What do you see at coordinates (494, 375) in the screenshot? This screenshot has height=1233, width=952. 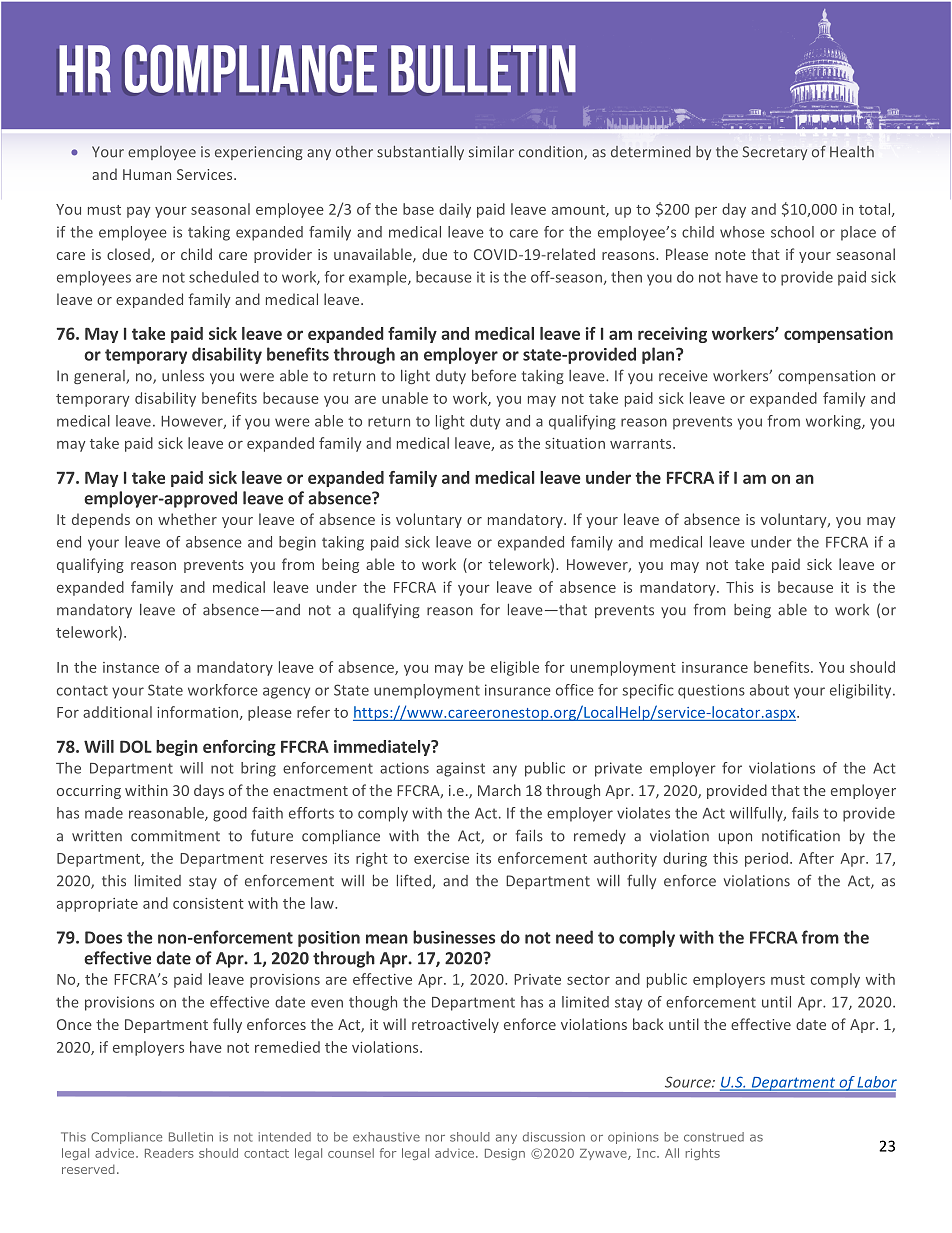 I see `before` at bounding box center [494, 375].
